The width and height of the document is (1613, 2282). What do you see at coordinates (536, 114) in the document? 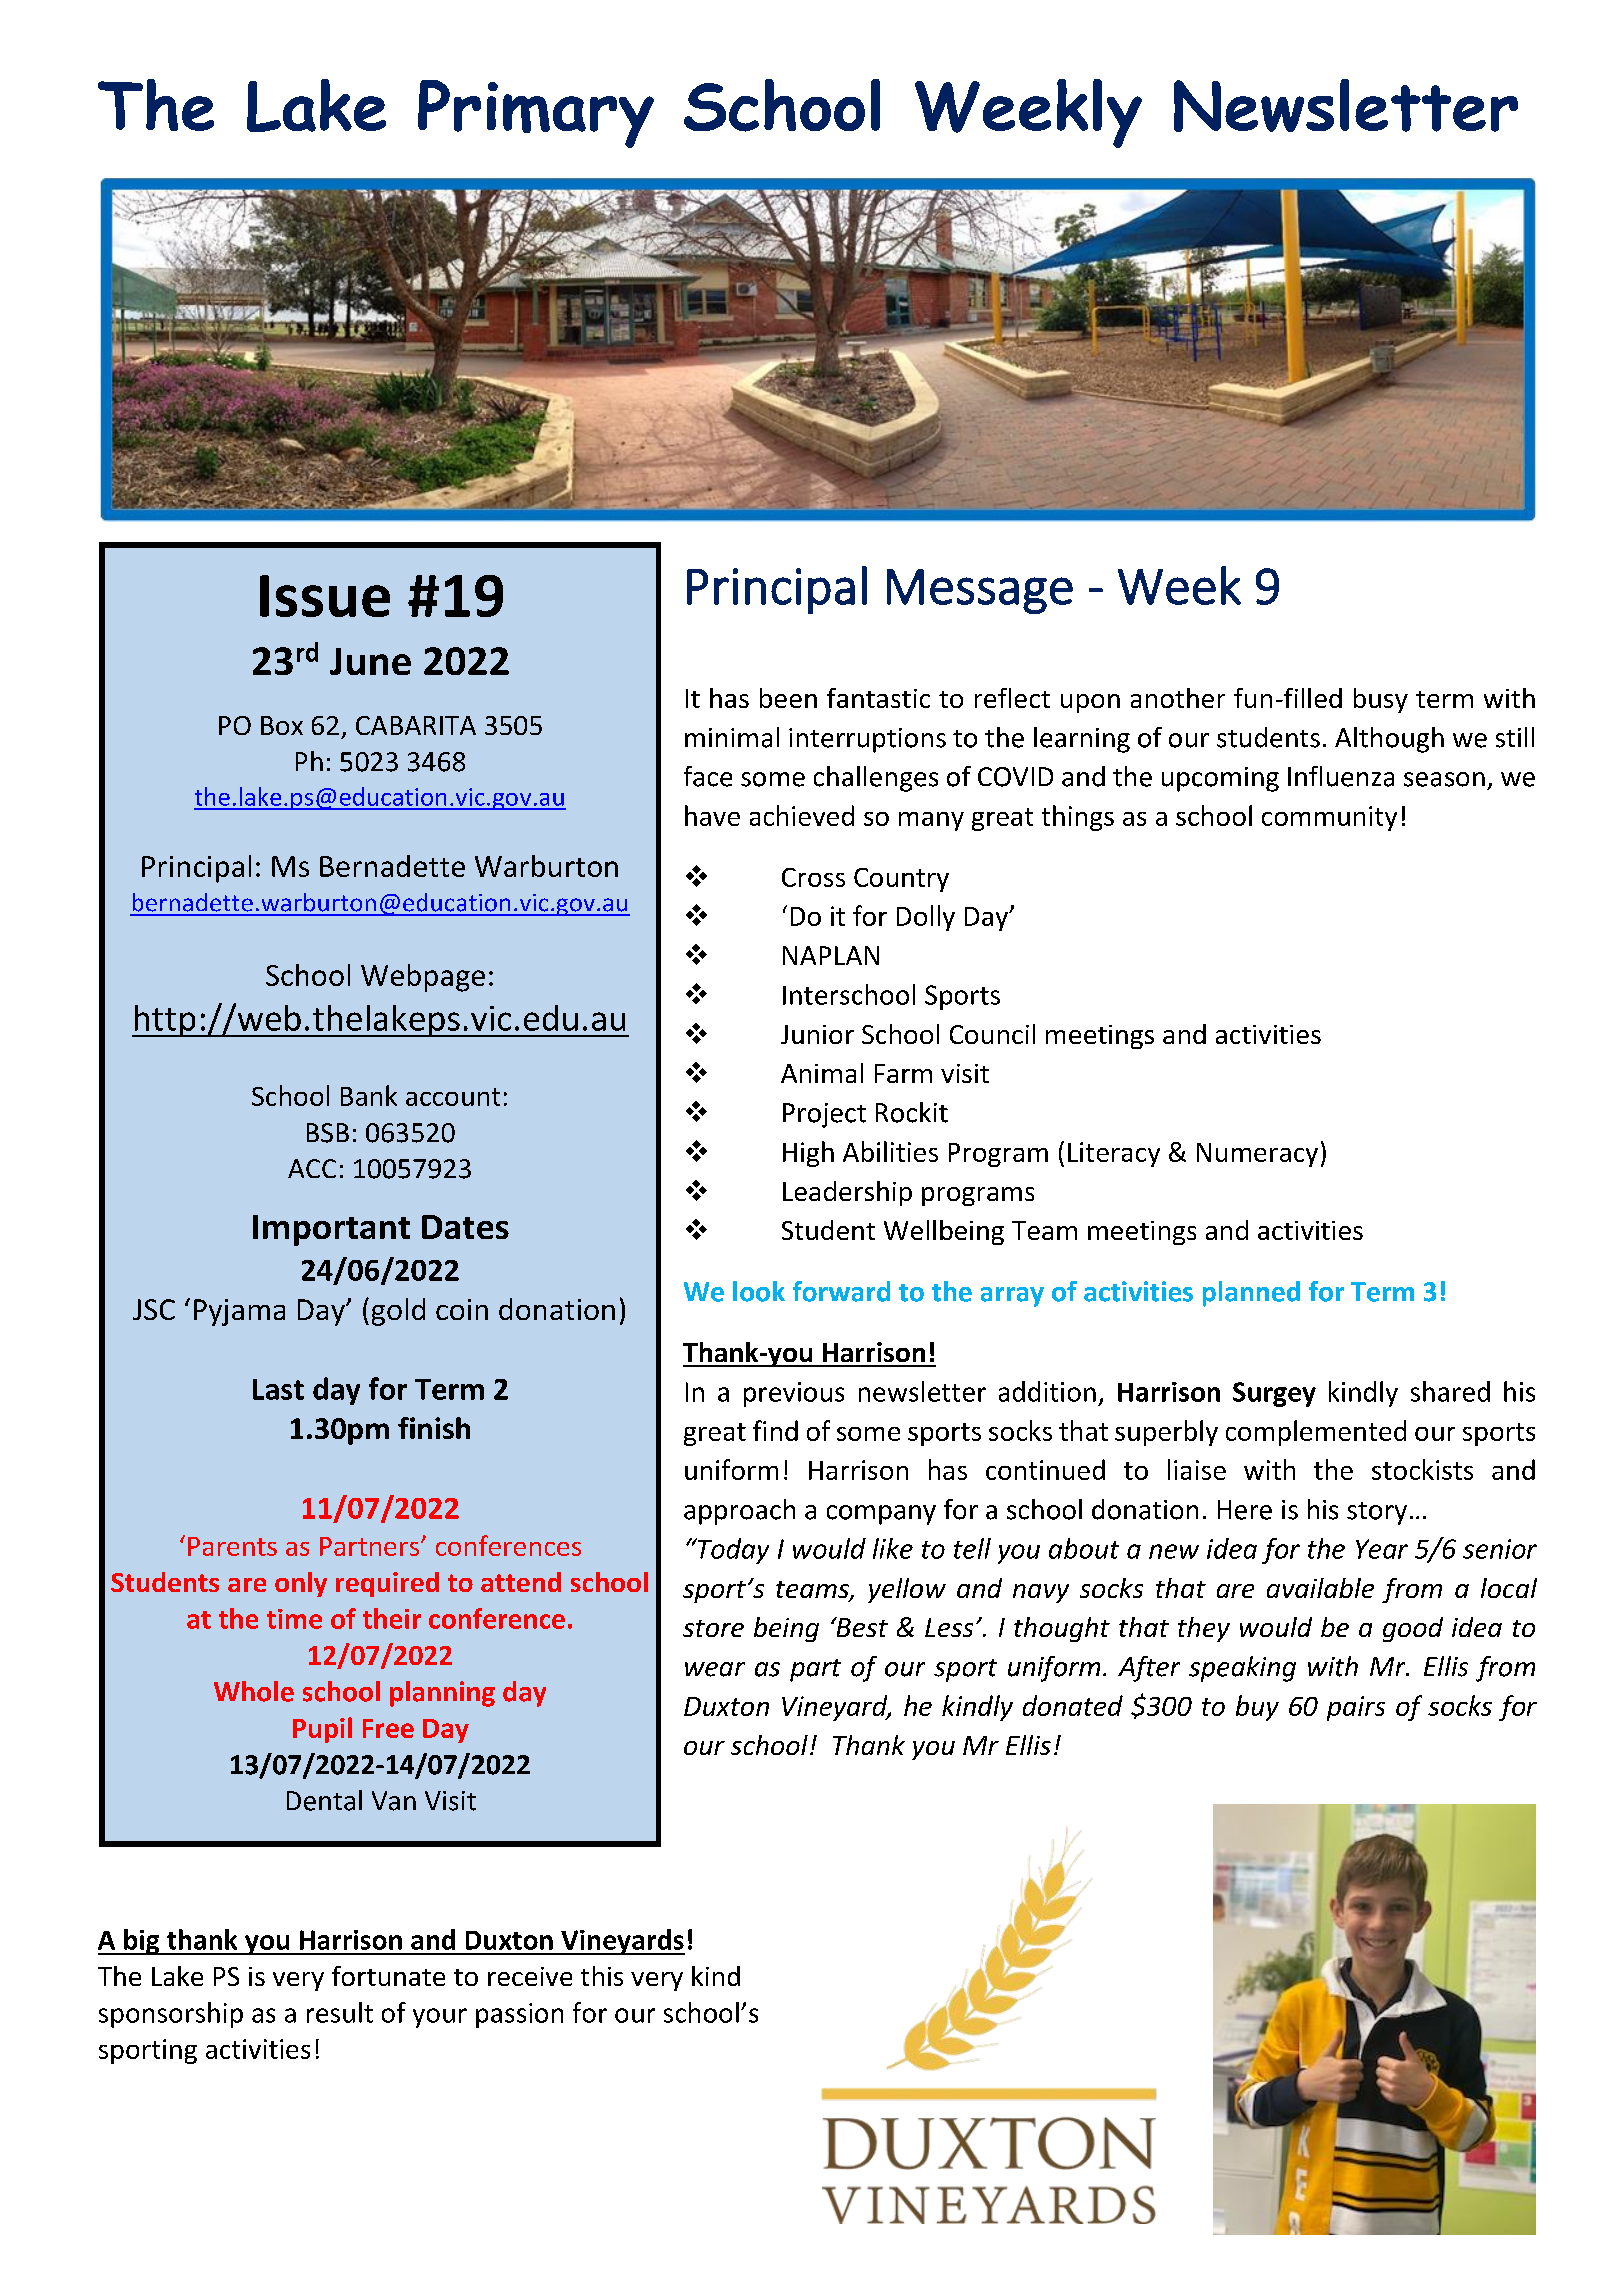
I see `Primary` at bounding box center [536, 114].
